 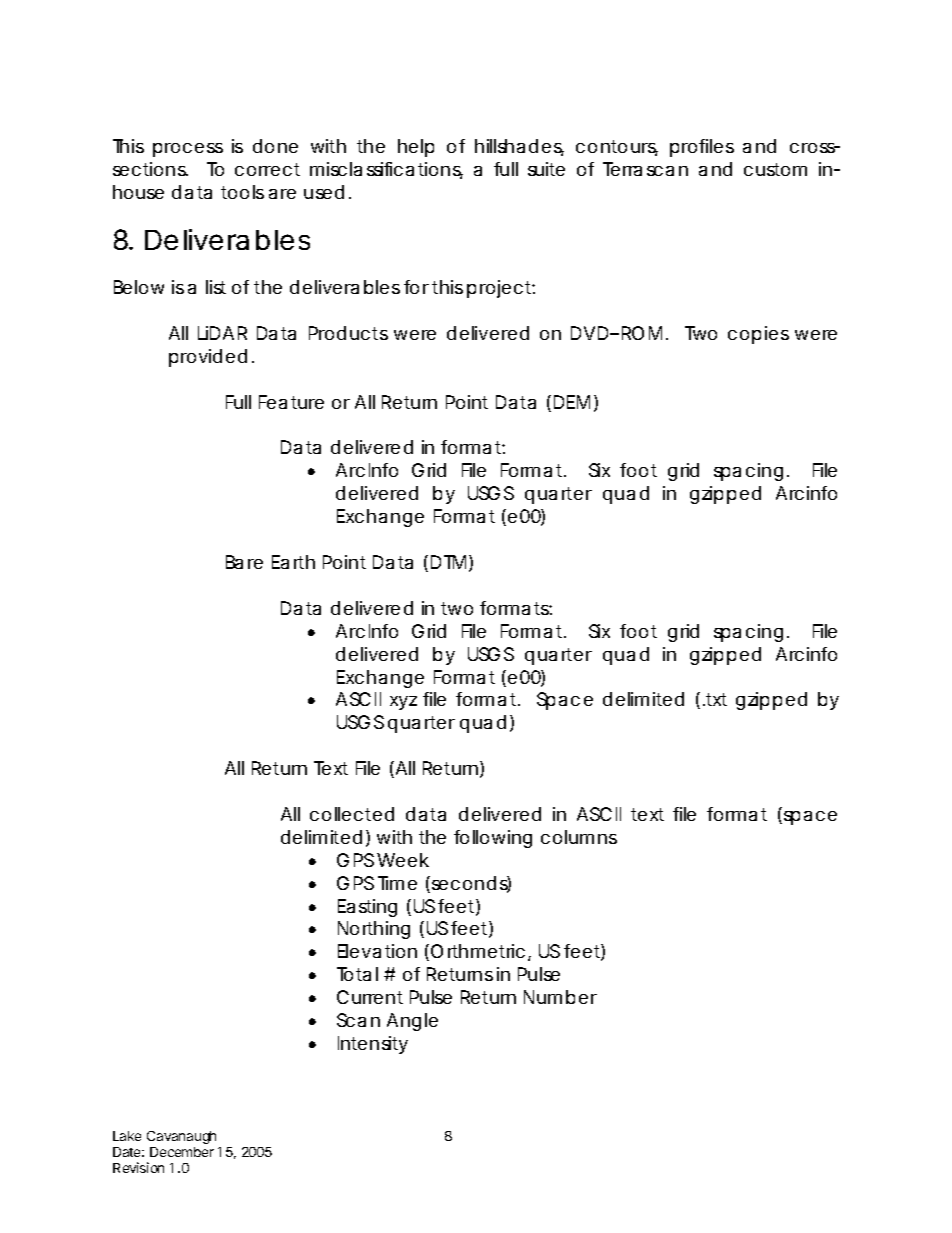 What do you see at coordinates (403, 703) in the screenshot?
I see `xyz` at bounding box center [403, 703].
